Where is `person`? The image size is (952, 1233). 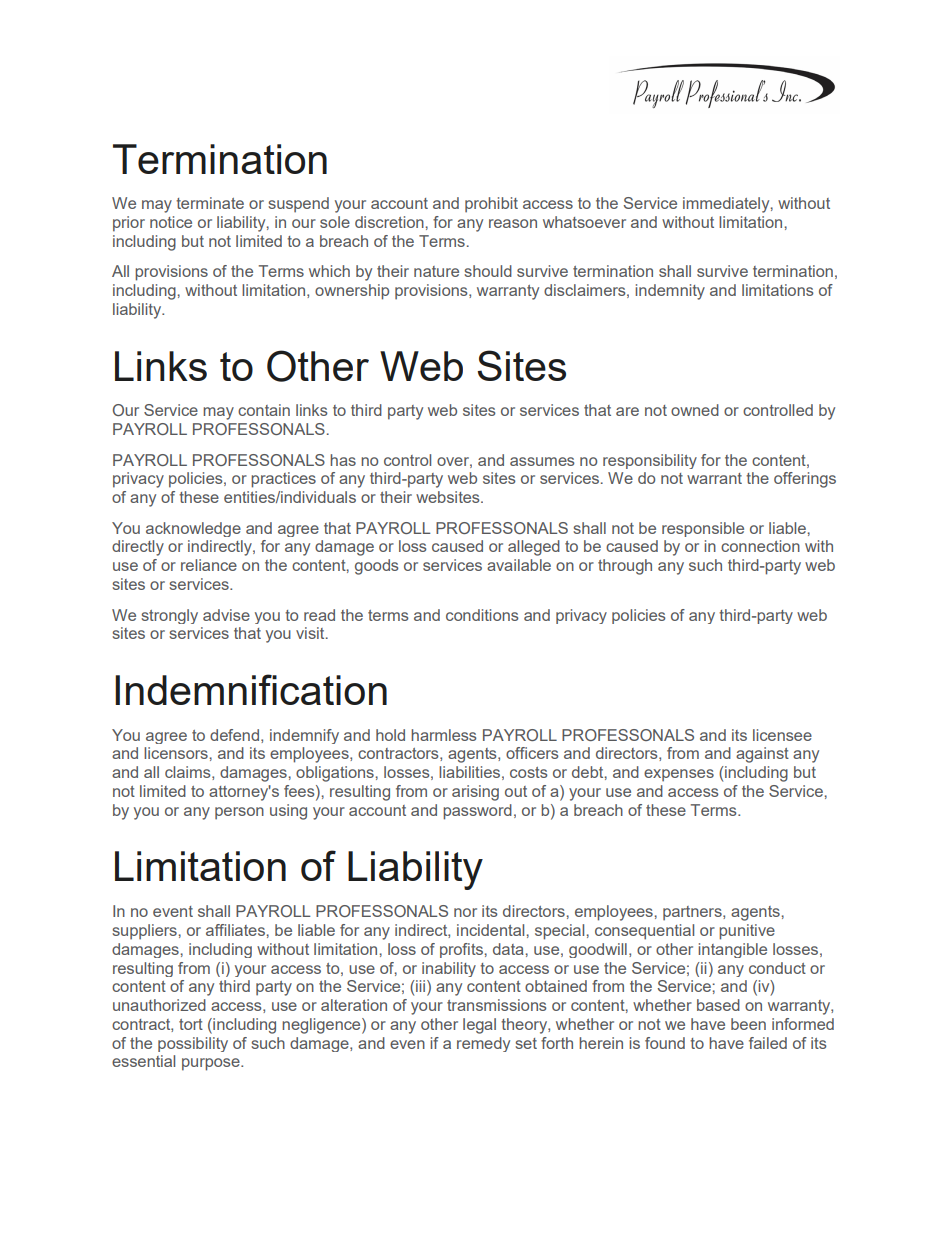
person is located at coordinates (239, 813).
